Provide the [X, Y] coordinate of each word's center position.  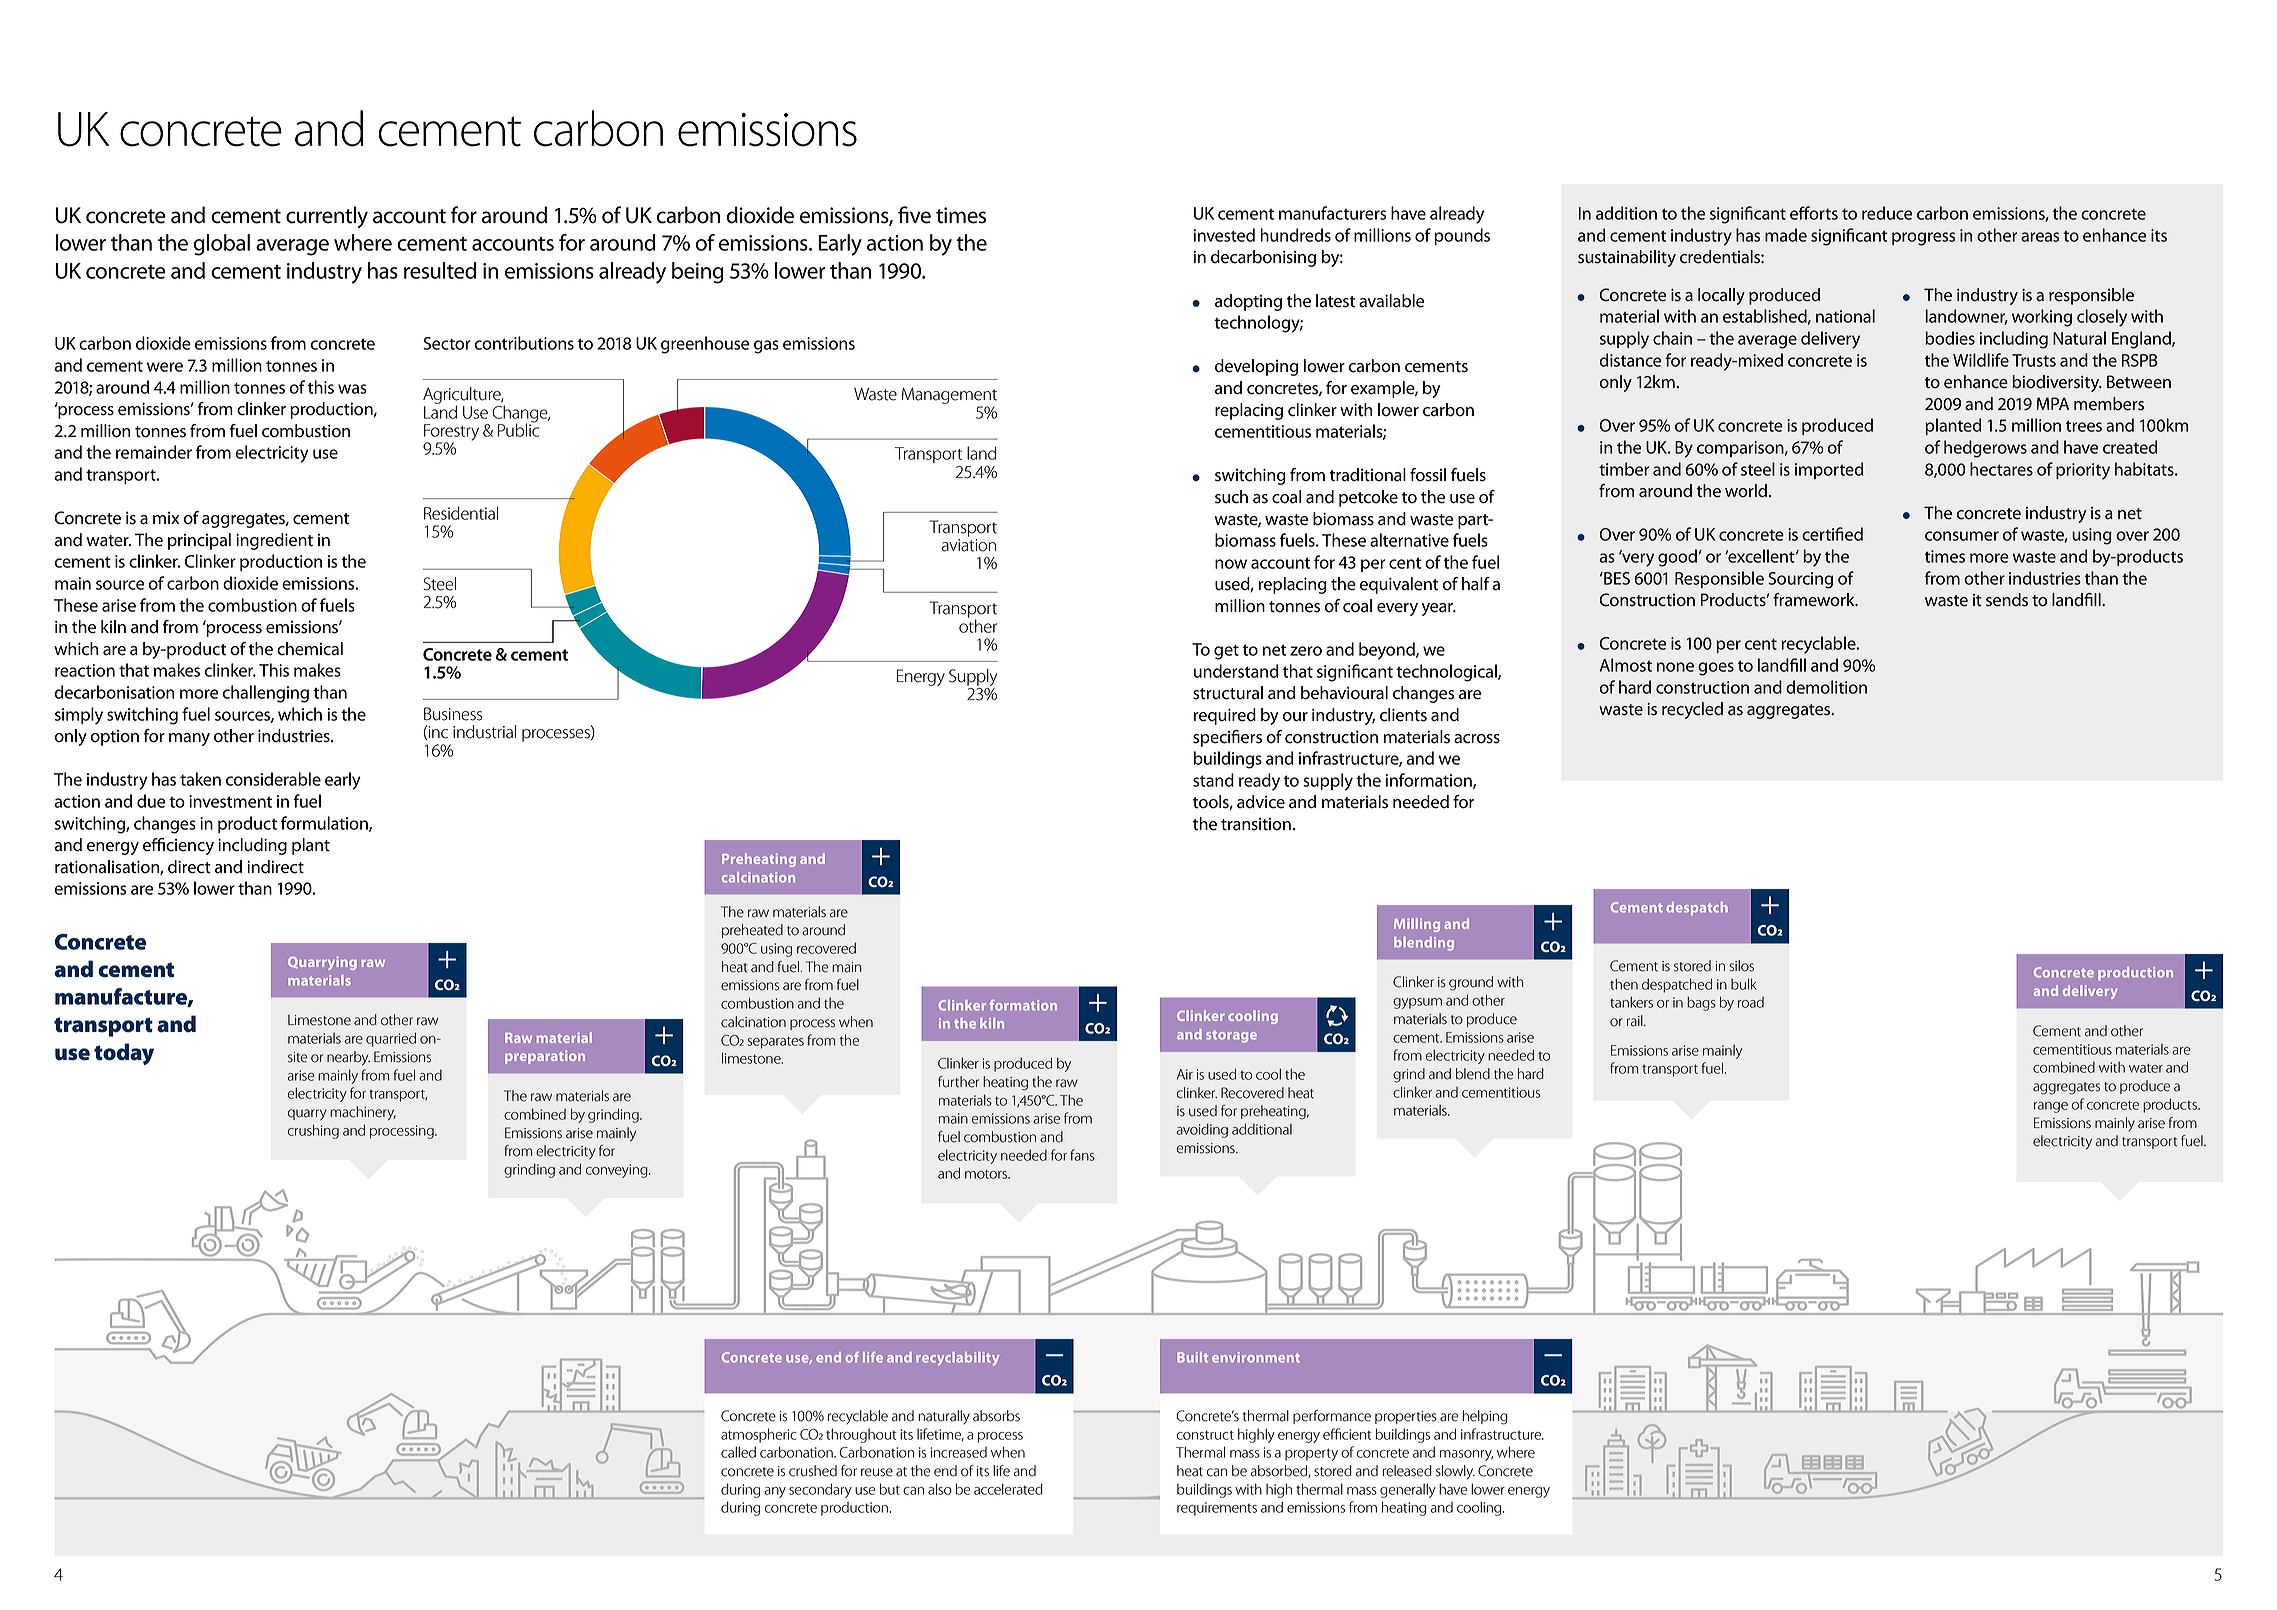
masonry [1466, 1455]
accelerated [1008, 1489]
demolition [1826, 687]
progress [1923, 239]
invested [1224, 235]
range [2051, 1107]
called [738, 1452]
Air [1185, 1074]
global [222, 245]
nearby [348, 1058]
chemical [310, 649]
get [1226, 652]
